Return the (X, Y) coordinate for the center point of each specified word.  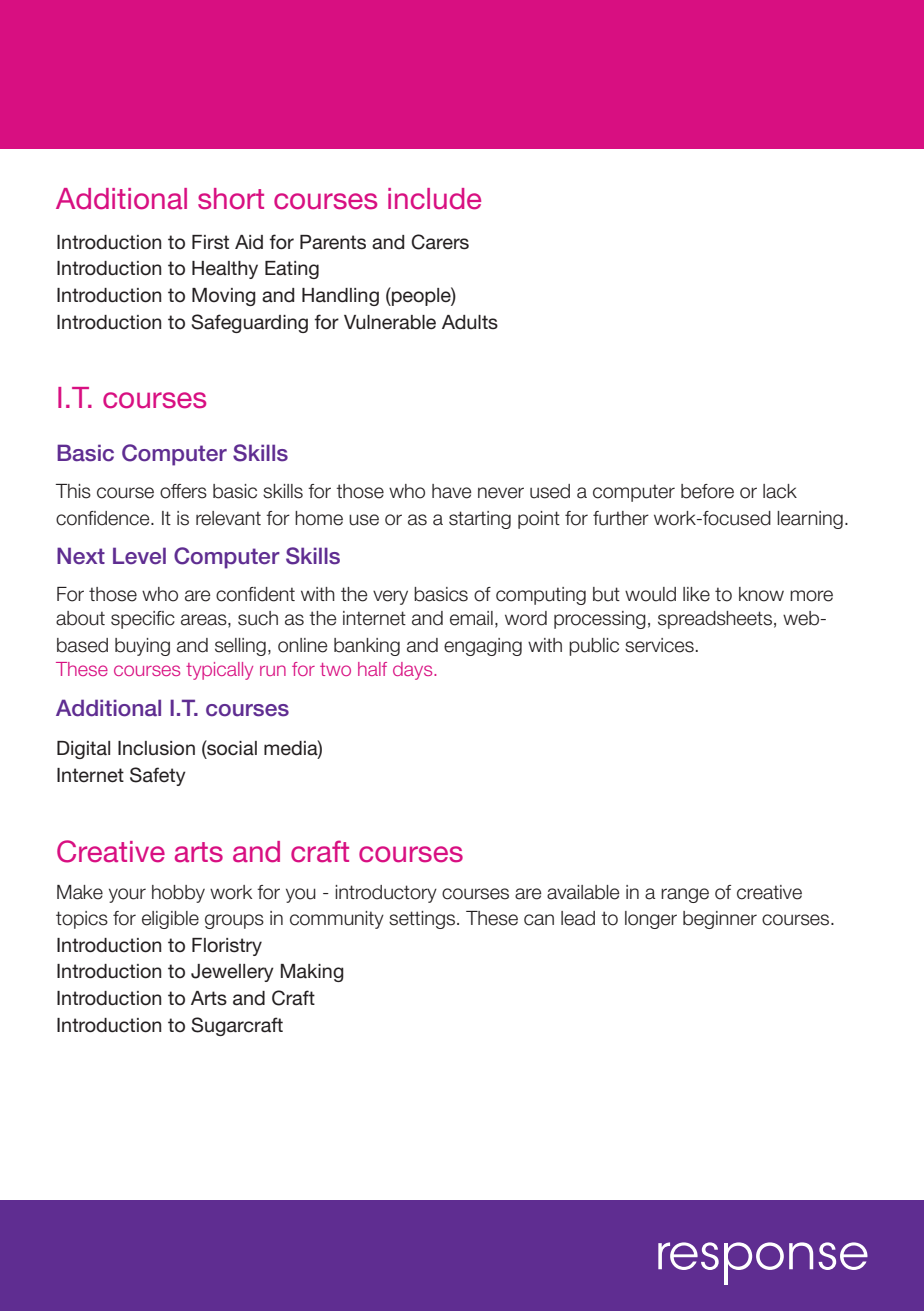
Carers (440, 242)
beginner (720, 920)
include (434, 199)
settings (422, 920)
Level (139, 556)
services (659, 645)
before (707, 491)
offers (183, 491)
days (414, 671)
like (696, 594)
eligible (170, 920)
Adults (470, 322)
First (210, 242)
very (390, 597)
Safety (158, 776)
